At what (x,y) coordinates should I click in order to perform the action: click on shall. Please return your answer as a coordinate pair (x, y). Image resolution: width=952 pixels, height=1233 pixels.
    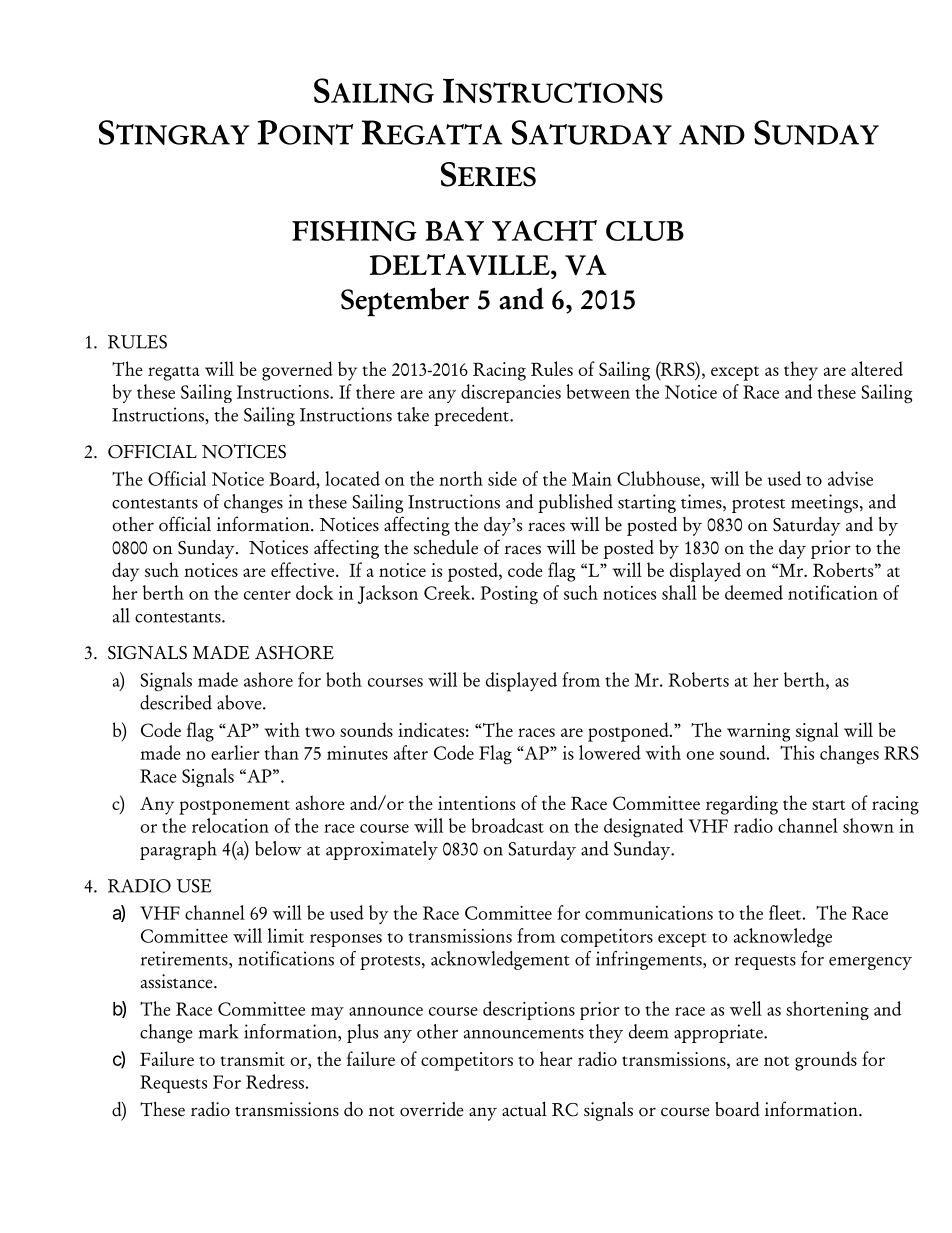
    Looking at the image, I should click on (679, 592).
